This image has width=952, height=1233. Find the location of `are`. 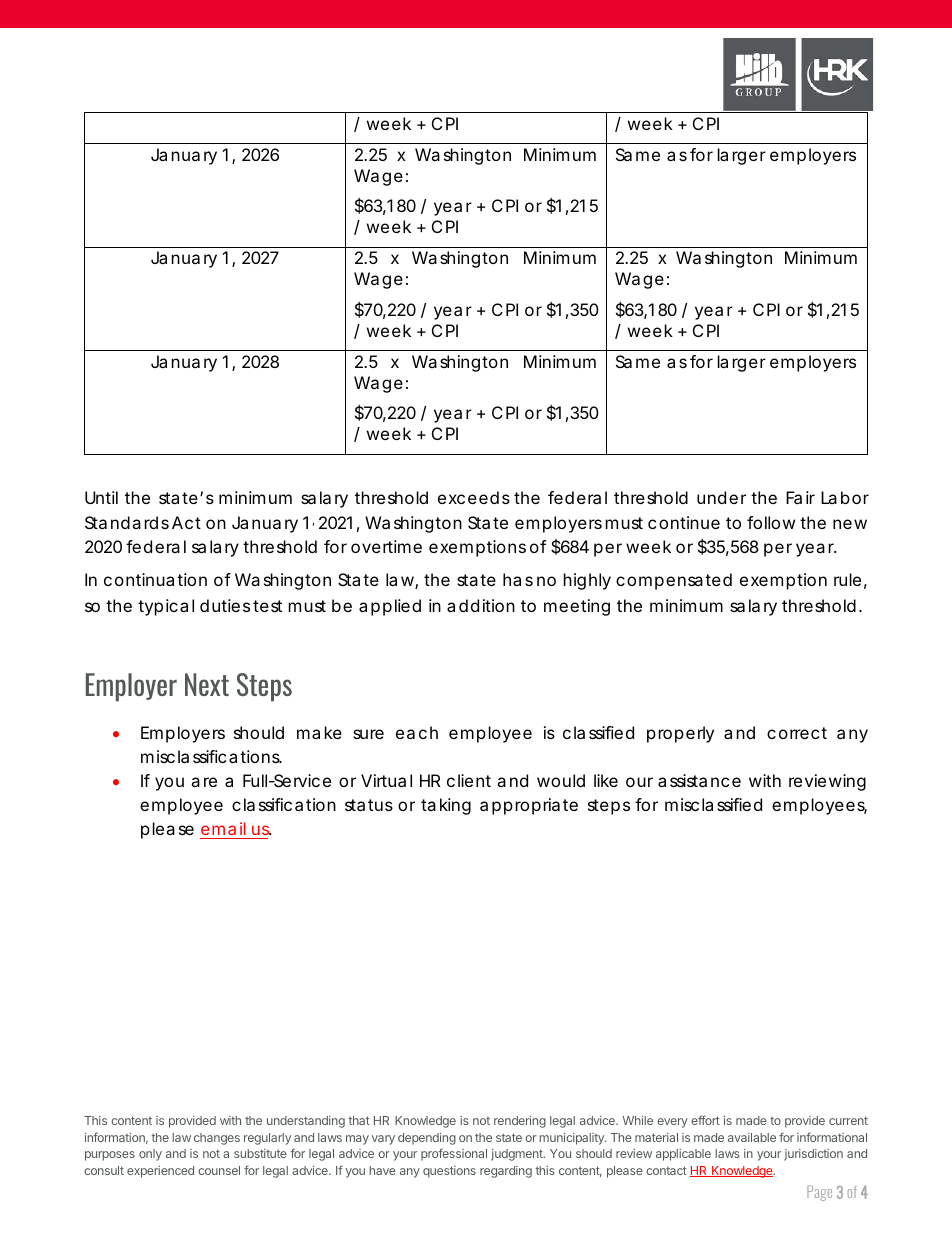

are is located at coordinates (204, 782).
